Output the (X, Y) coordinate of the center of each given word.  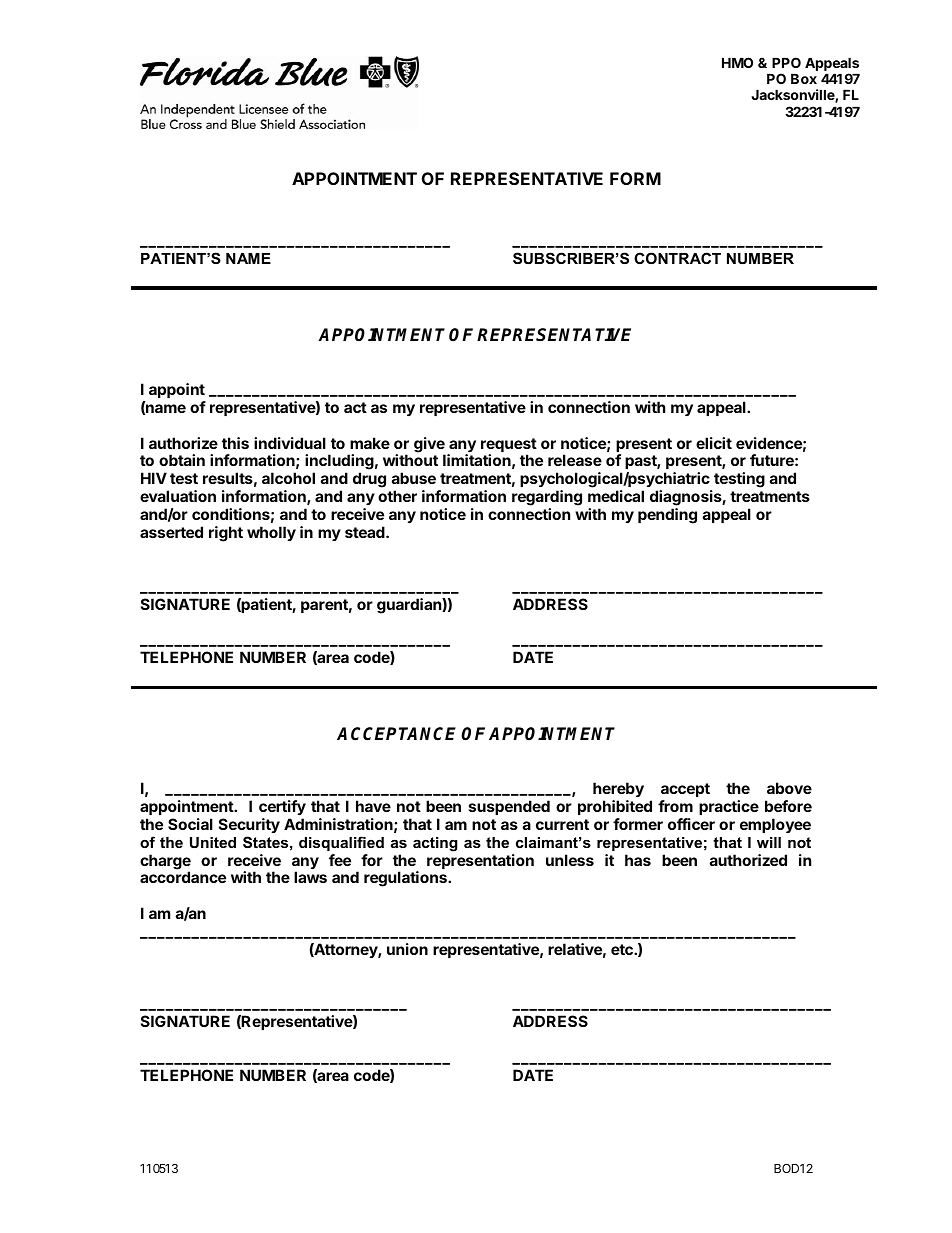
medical (616, 496)
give (429, 446)
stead (366, 532)
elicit (714, 443)
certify (282, 807)
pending (667, 516)
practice (729, 807)
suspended (509, 807)
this (235, 443)
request (509, 446)
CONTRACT (677, 258)
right (226, 534)
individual (290, 443)
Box (804, 78)
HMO (737, 62)
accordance (183, 877)
